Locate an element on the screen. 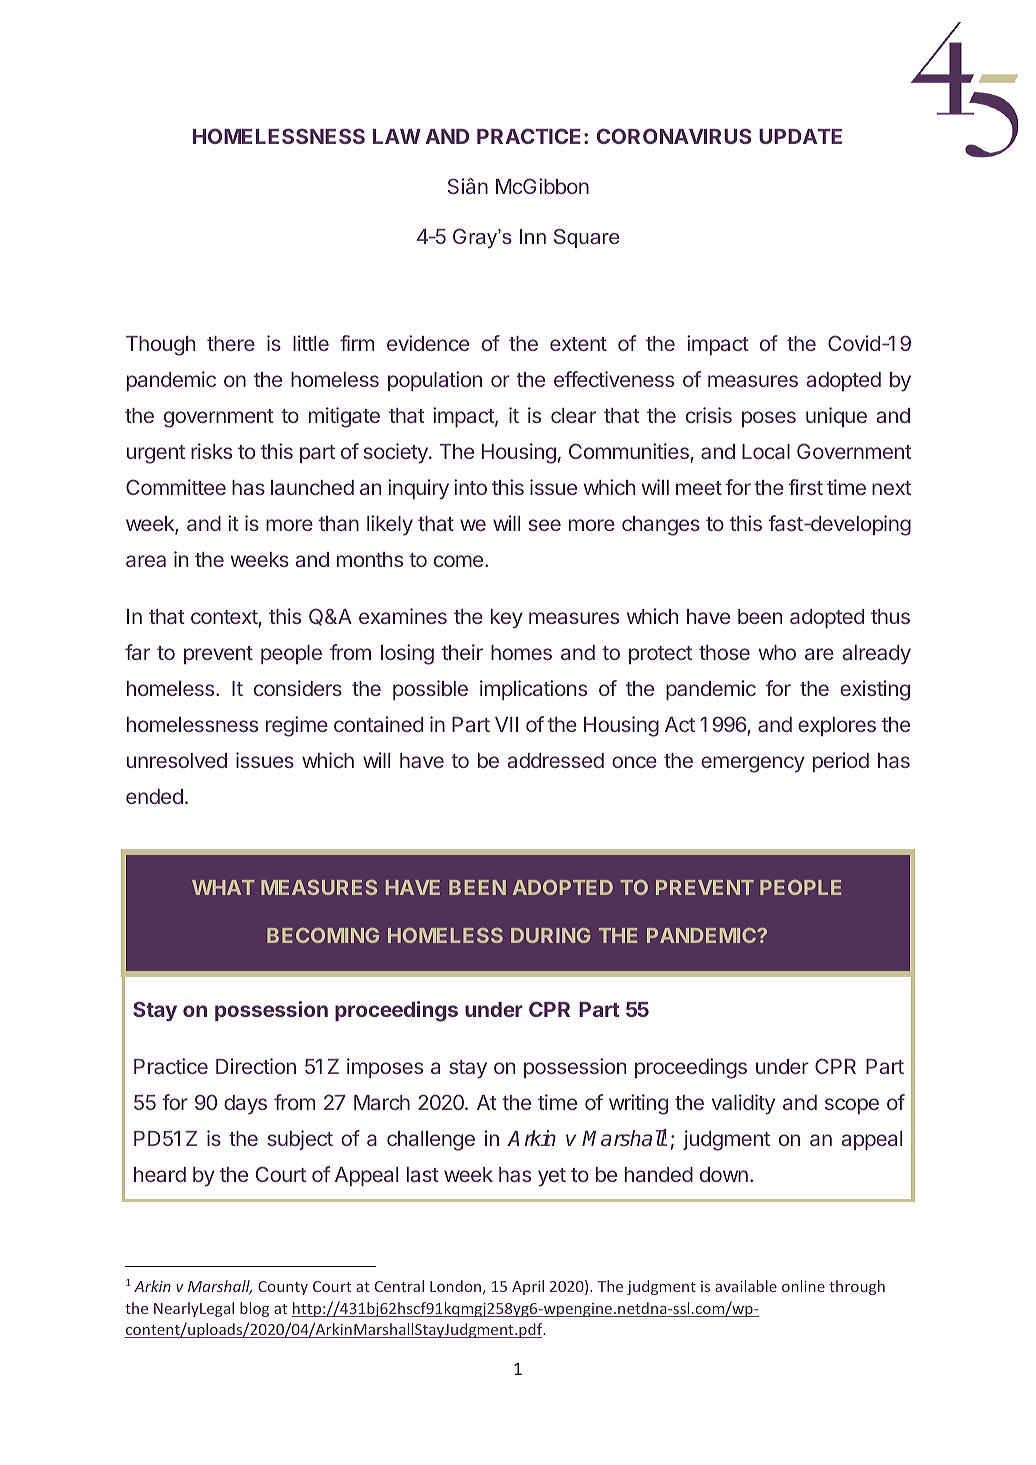 The width and height of the screenshot is (1036, 1465). DURING is located at coordinates (550, 935).
